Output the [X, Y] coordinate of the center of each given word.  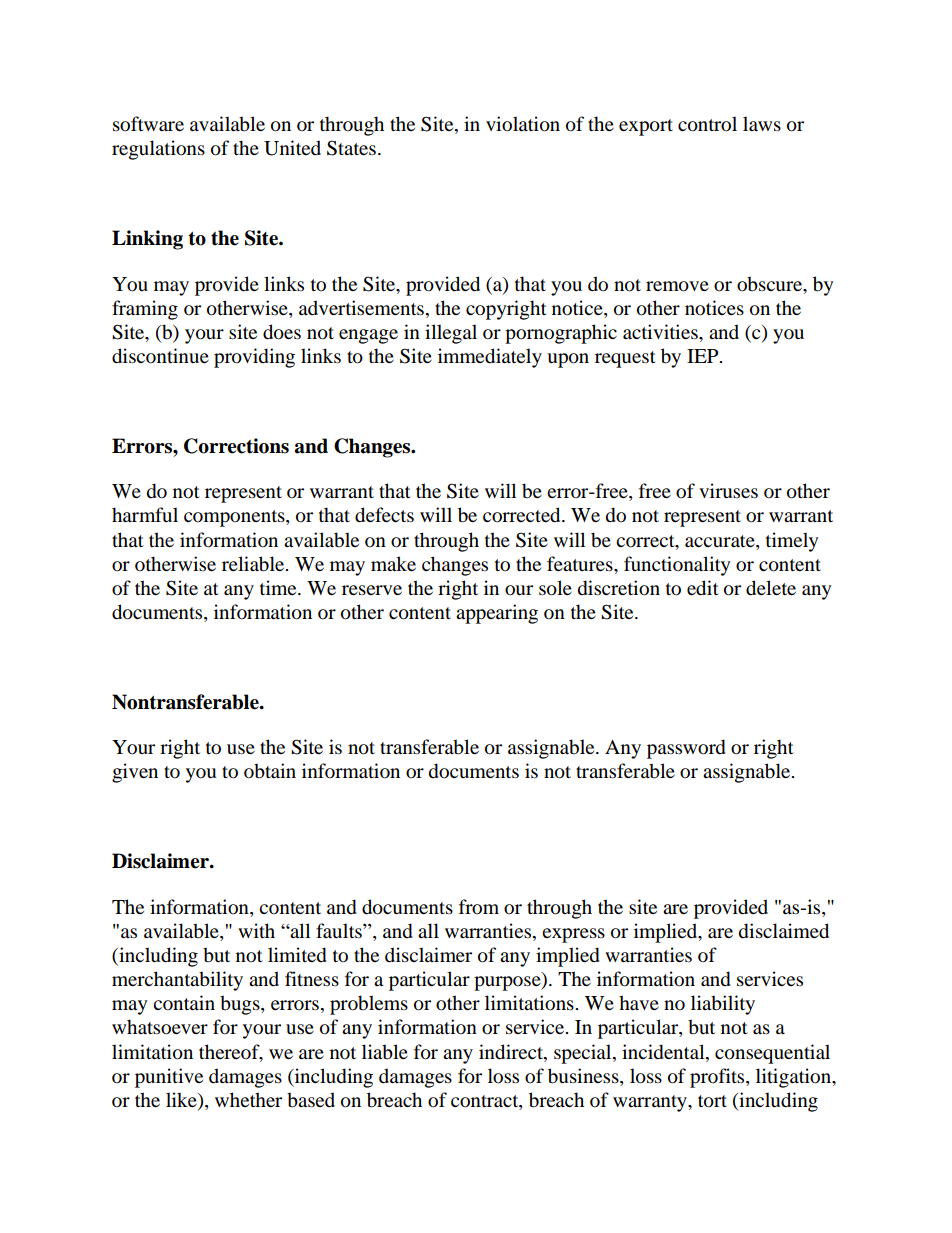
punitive [169, 1078]
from [479, 907]
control [707, 124]
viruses [728, 491]
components [235, 518]
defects [384, 515]
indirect [512, 1052]
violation [523, 124]
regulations [158, 150]
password [686, 749]
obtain [270, 771]
